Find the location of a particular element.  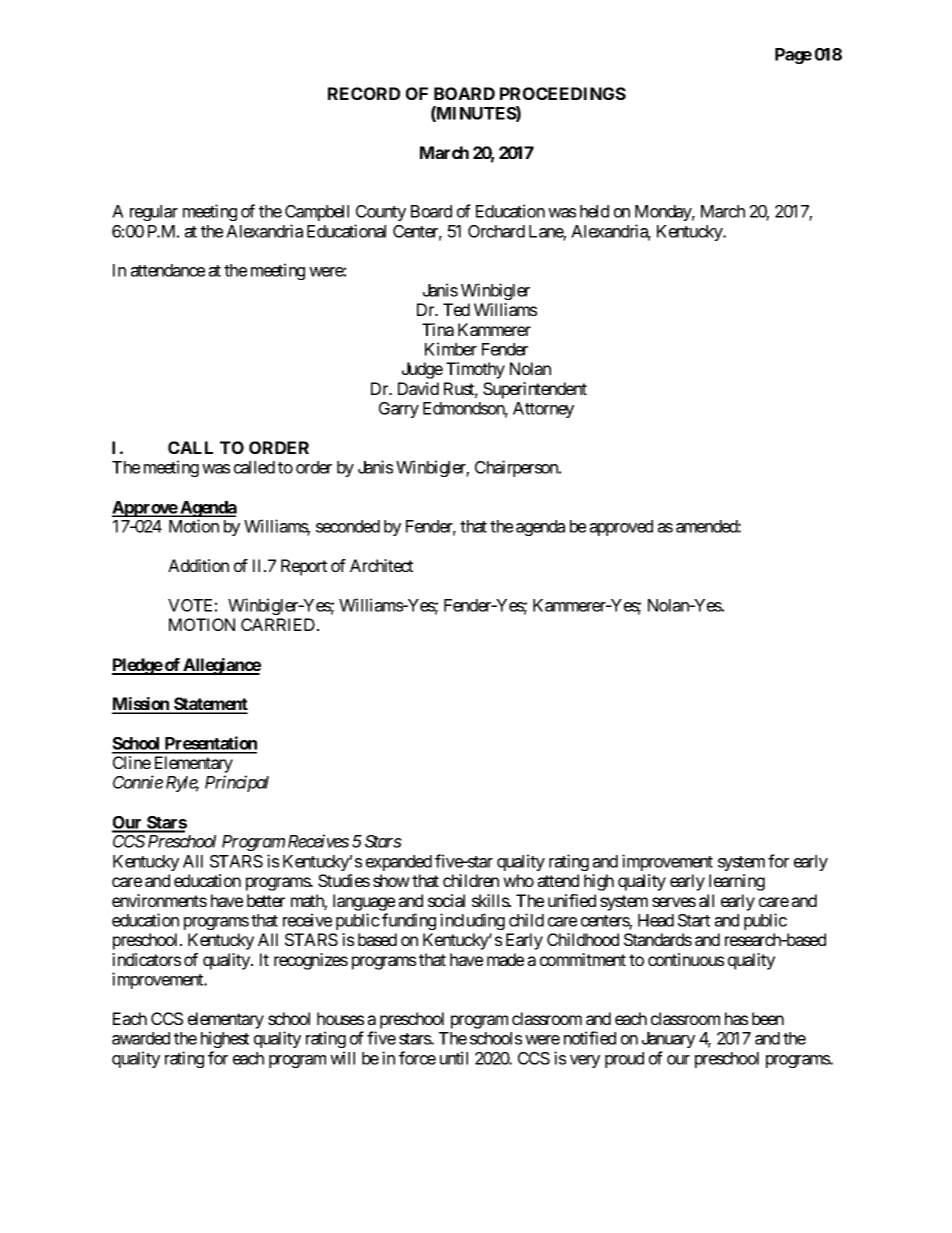

Superintendent is located at coordinates (535, 390).
